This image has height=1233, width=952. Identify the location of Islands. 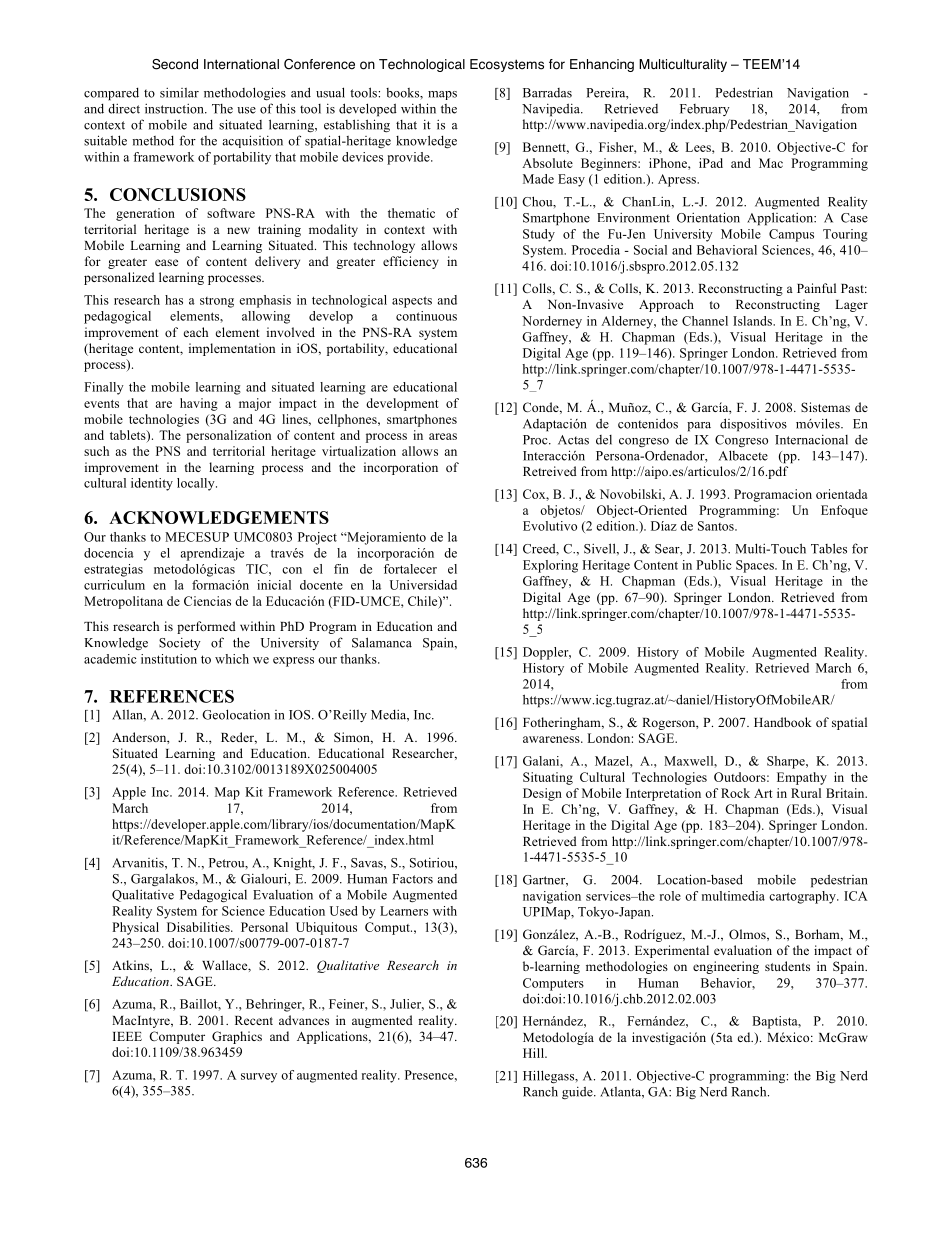
(753, 321).
